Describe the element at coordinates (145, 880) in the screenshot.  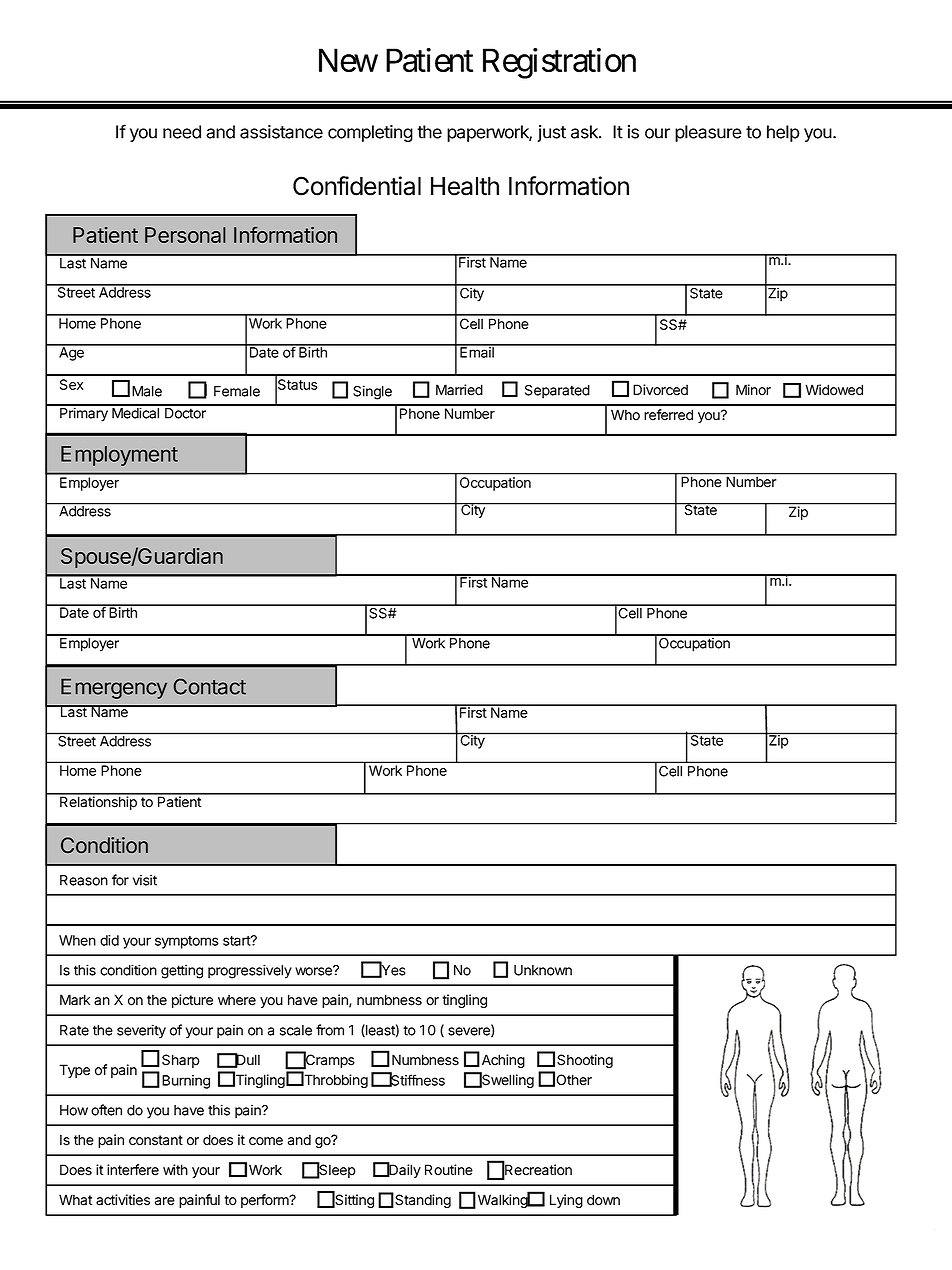
I see `visit` at that location.
